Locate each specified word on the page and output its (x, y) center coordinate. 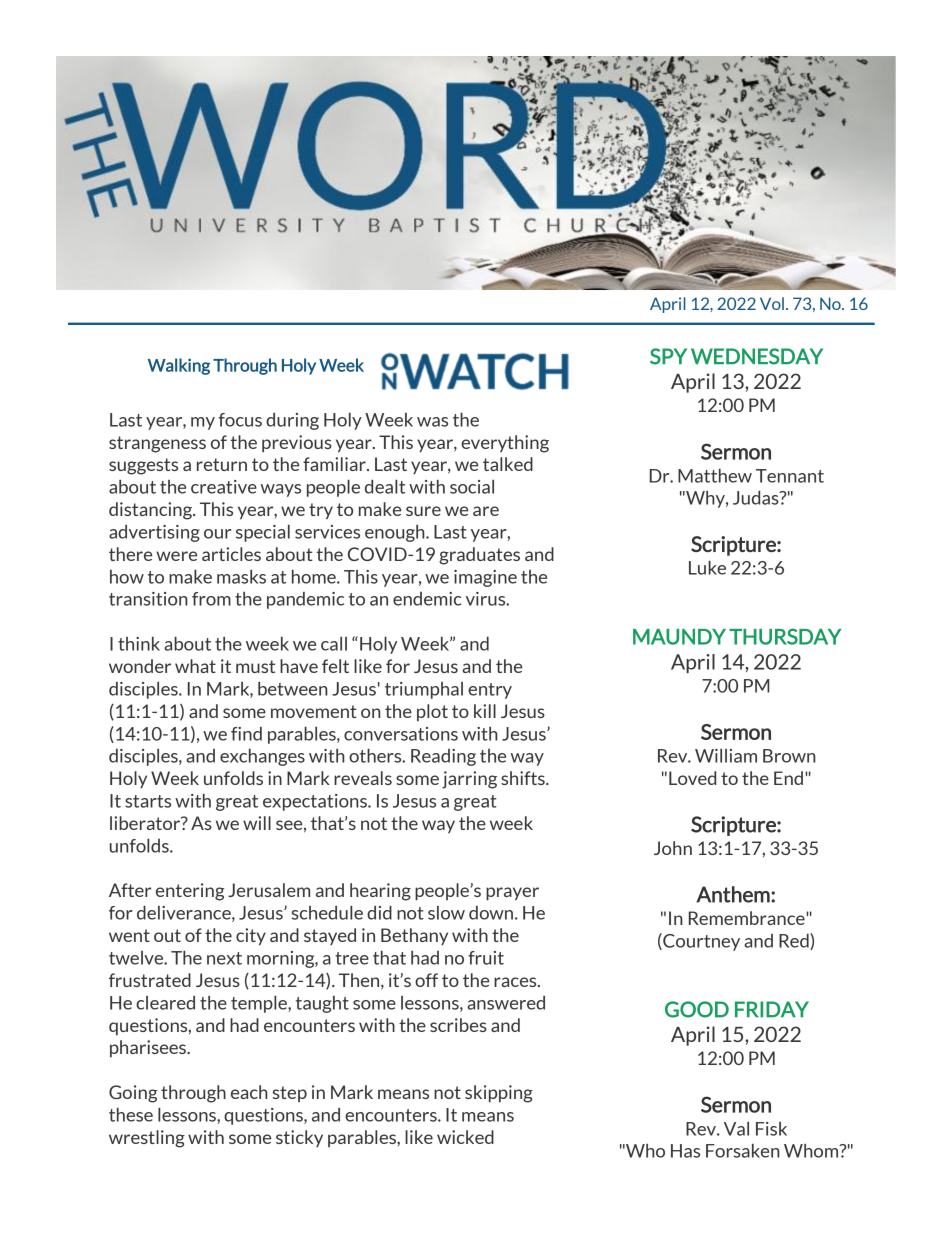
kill (485, 711)
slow (446, 913)
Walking (179, 366)
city (251, 936)
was (432, 422)
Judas (757, 498)
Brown (789, 756)
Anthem (734, 894)
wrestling (147, 1139)
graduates (479, 556)
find (246, 734)
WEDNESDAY (757, 356)
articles (231, 554)
